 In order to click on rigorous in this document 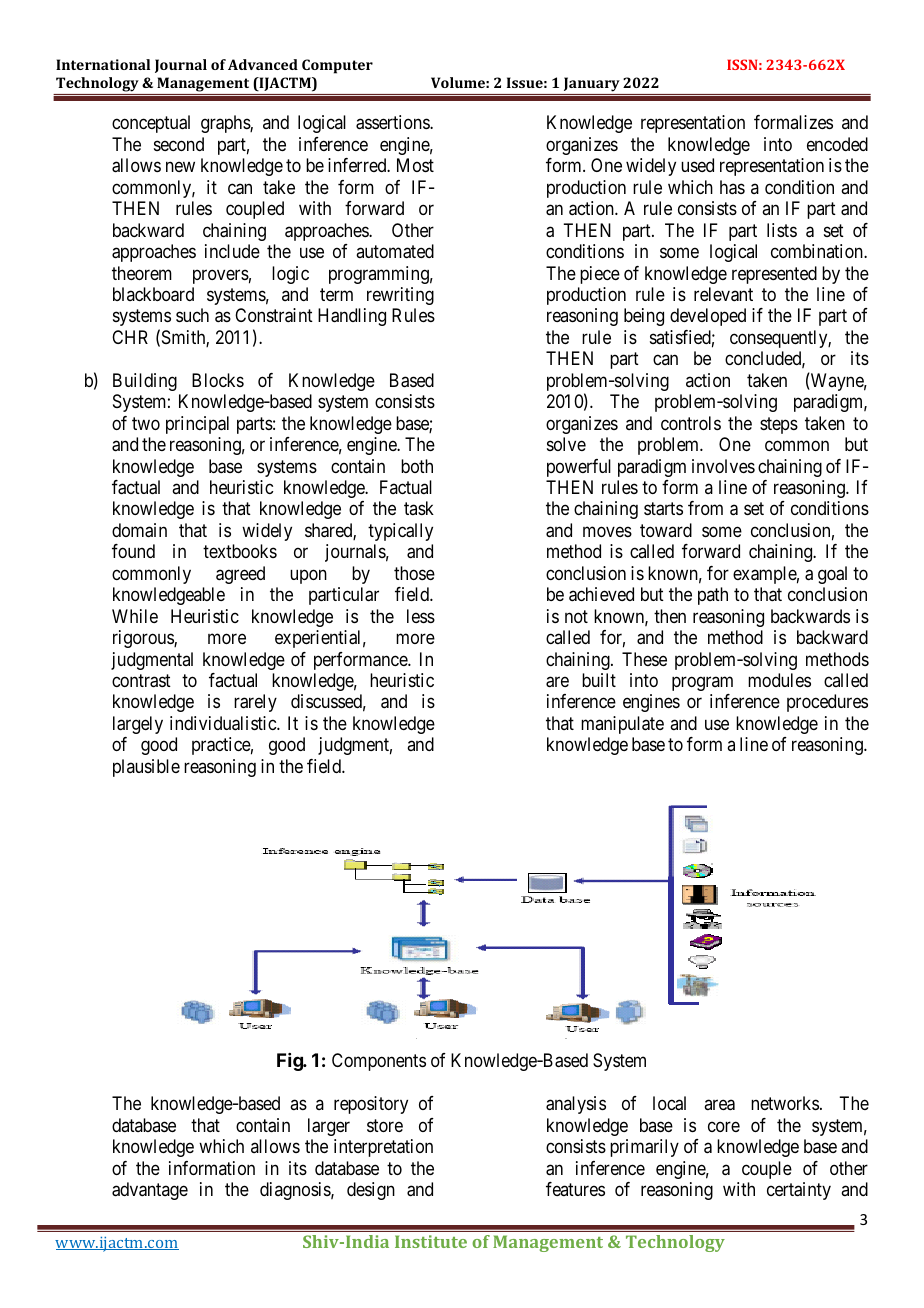, I will do `click(144, 639)`.
